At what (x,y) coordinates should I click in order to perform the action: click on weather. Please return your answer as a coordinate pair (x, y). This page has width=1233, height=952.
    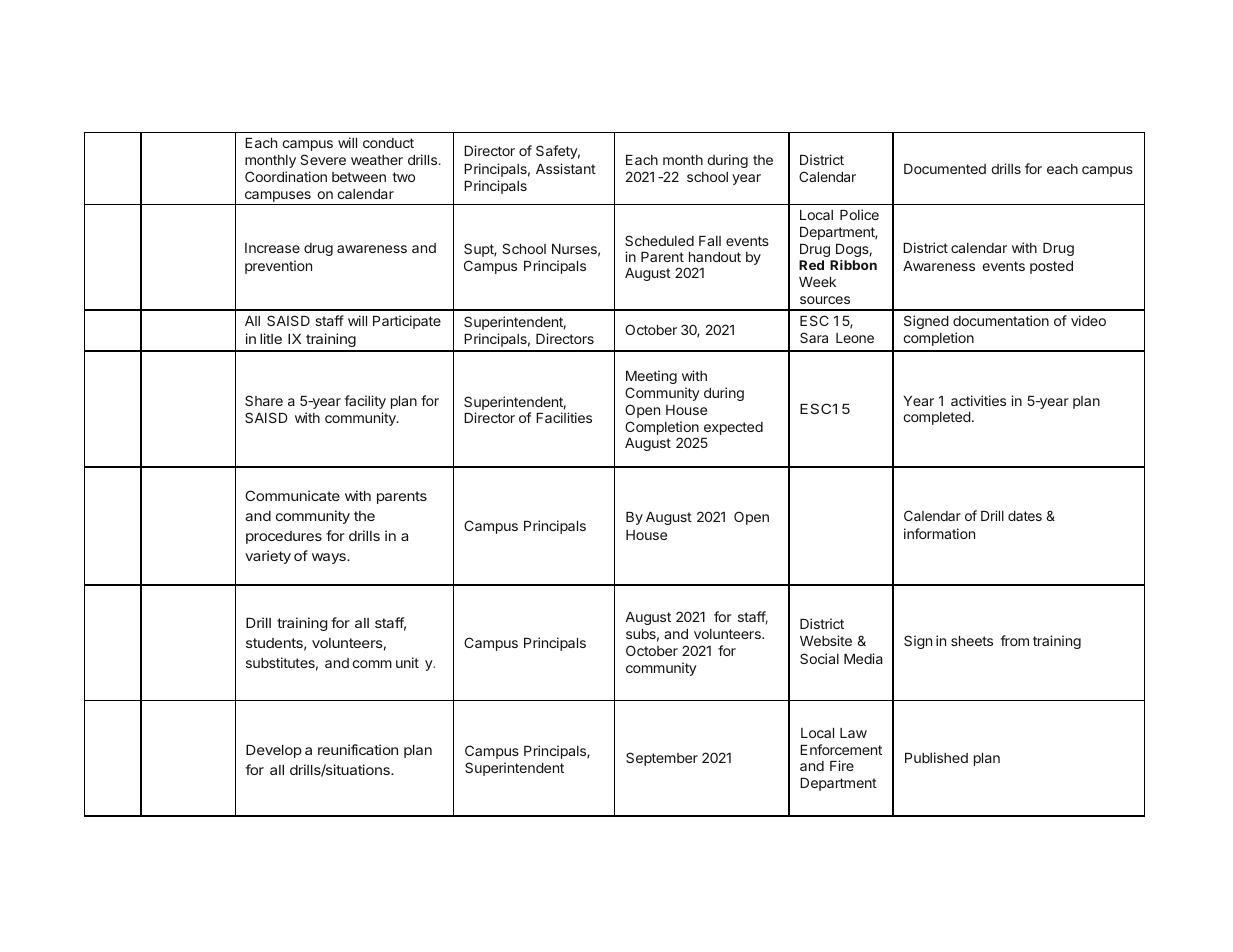
    Looking at the image, I should click on (377, 160).
